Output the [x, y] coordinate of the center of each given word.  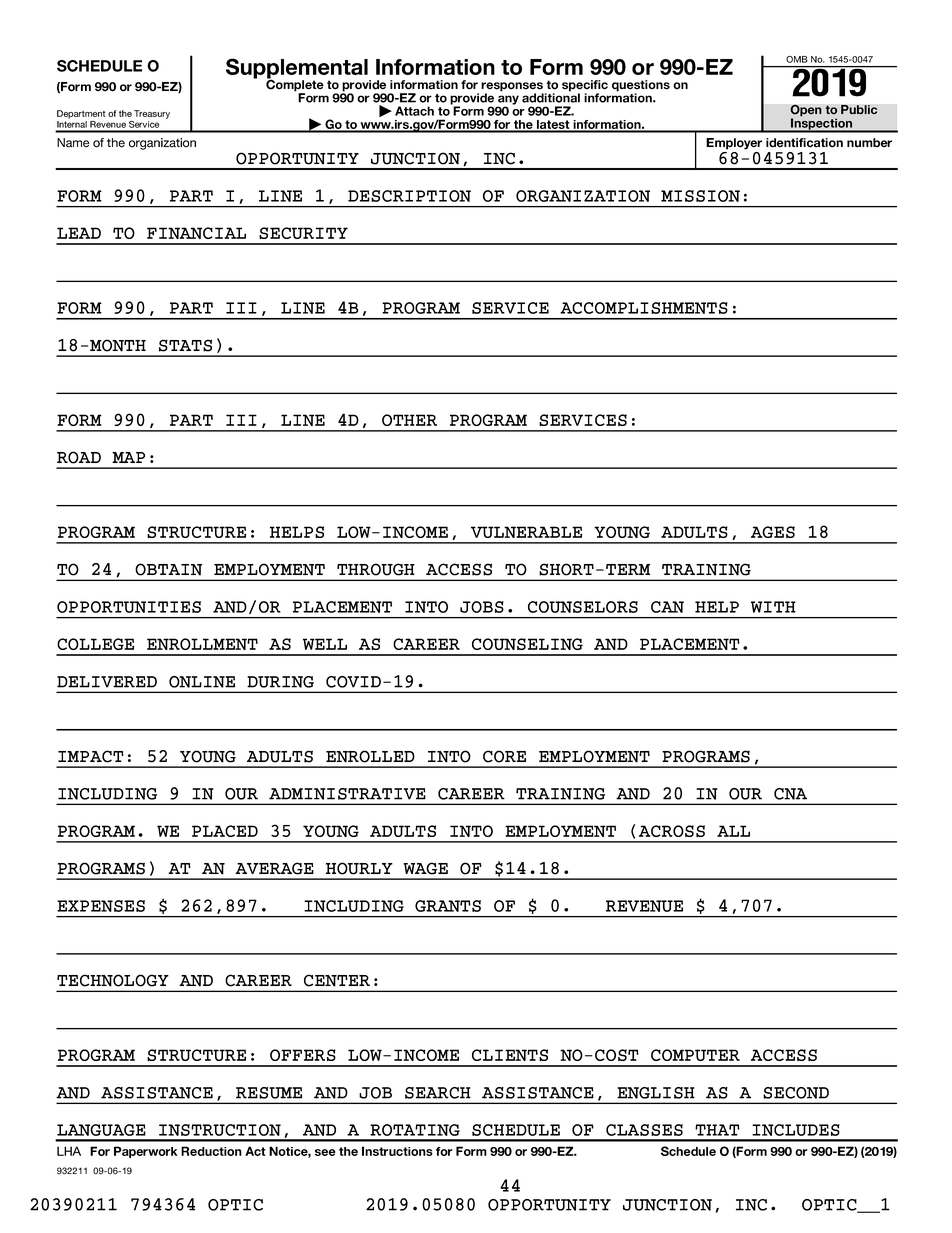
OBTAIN [168, 569]
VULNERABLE [526, 532]
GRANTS [448, 906]
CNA [790, 794]
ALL [733, 831]
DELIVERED [107, 682]
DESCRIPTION [409, 196]
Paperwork [146, 1152]
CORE [504, 756]
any [508, 101]
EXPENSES [101, 906]
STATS [185, 345]
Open [806, 111]
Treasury [152, 114]
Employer [734, 144]
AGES [773, 532]
